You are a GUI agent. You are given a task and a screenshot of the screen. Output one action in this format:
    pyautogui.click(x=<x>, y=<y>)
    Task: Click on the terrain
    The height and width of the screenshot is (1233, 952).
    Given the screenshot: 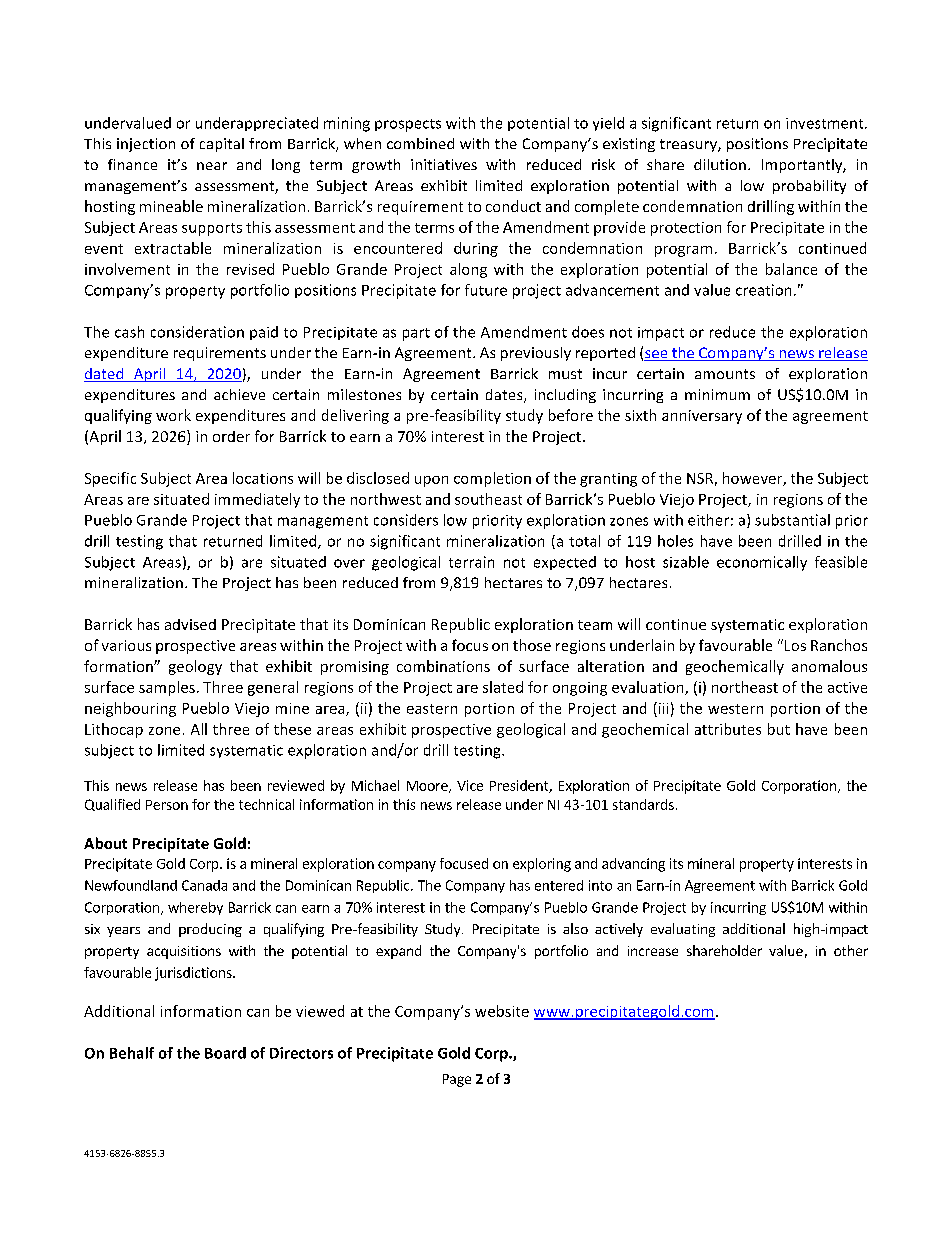 What is the action you would take?
    pyautogui.click(x=471, y=562)
